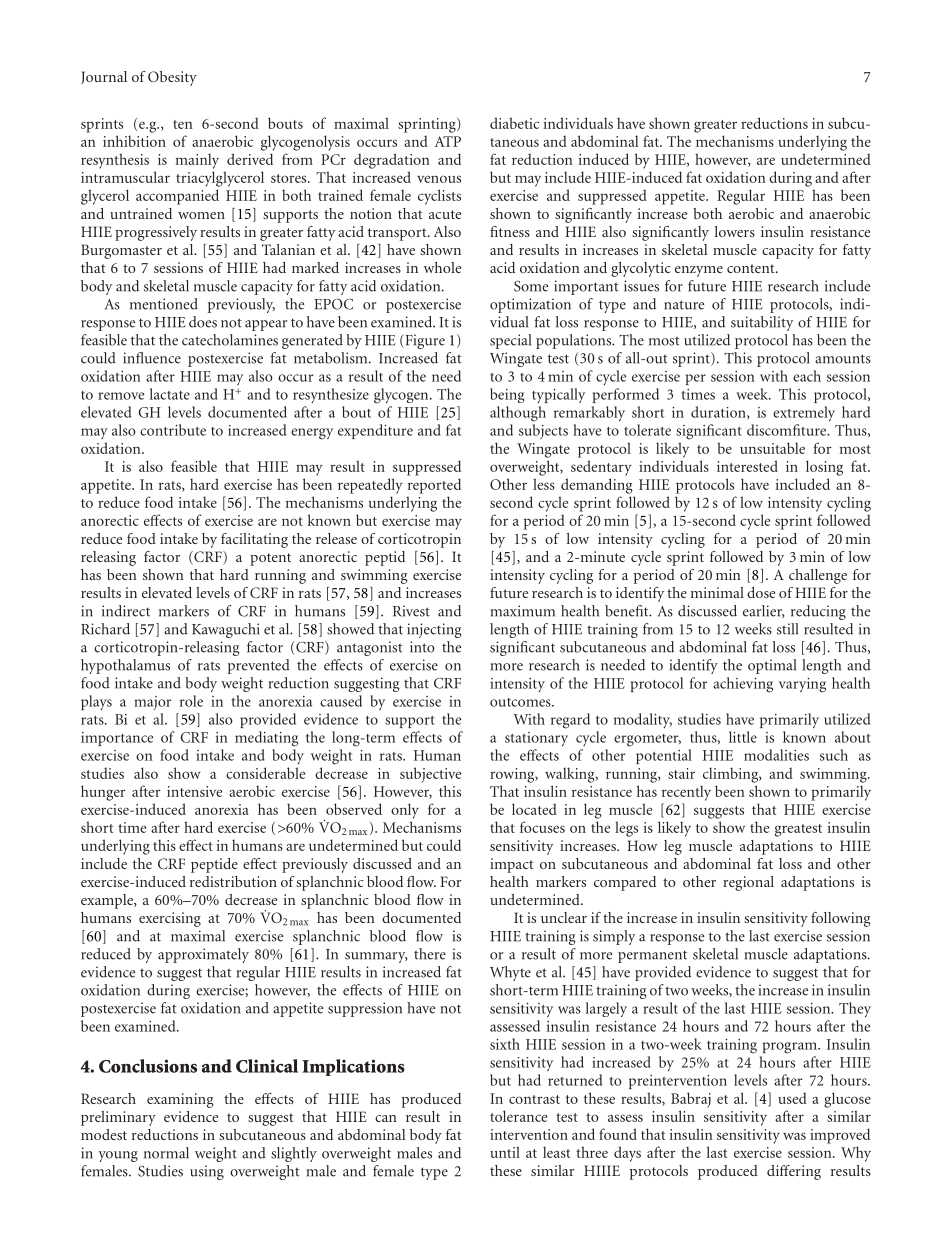 This screenshot has height=1258, width=952. What do you see at coordinates (173, 430) in the screenshot?
I see `contribute` at bounding box center [173, 430].
